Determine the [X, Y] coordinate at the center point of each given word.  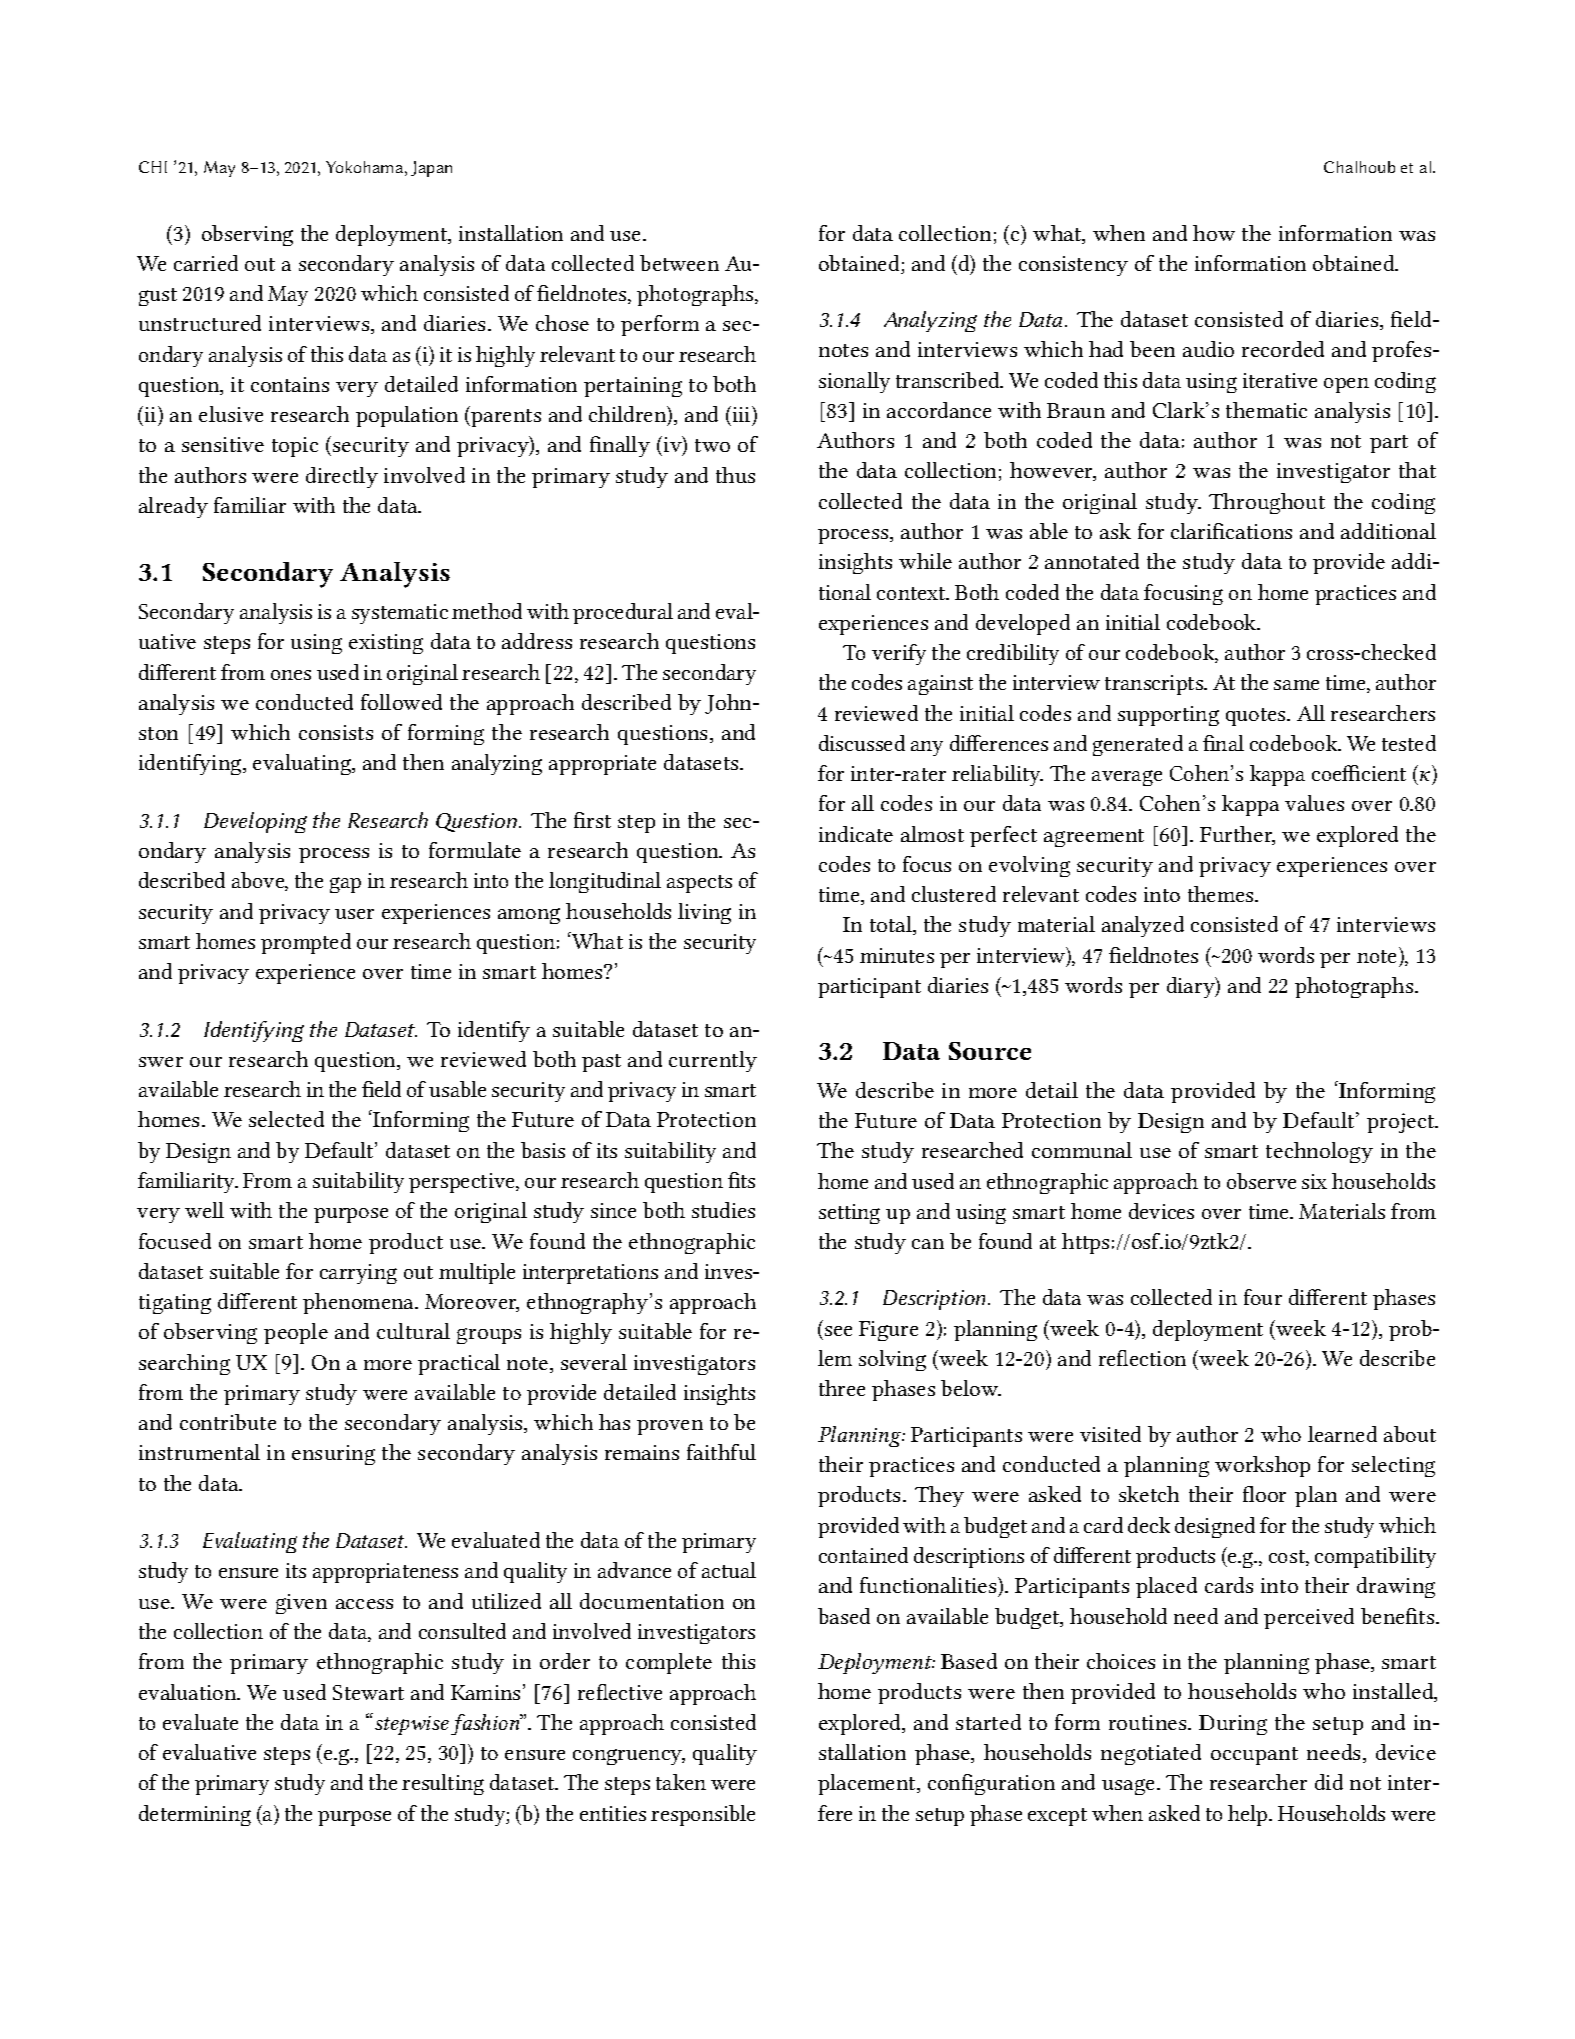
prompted [306, 943]
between [679, 263]
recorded [1283, 349]
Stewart [368, 1692]
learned [1342, 1434]
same [1296, 685]
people [296, 1333]
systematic [400, 614]
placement [868, 1784]
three [842, 1388]
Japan [431, 169]
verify [899, 654]
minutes [897, 955]
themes [1222, 894]
